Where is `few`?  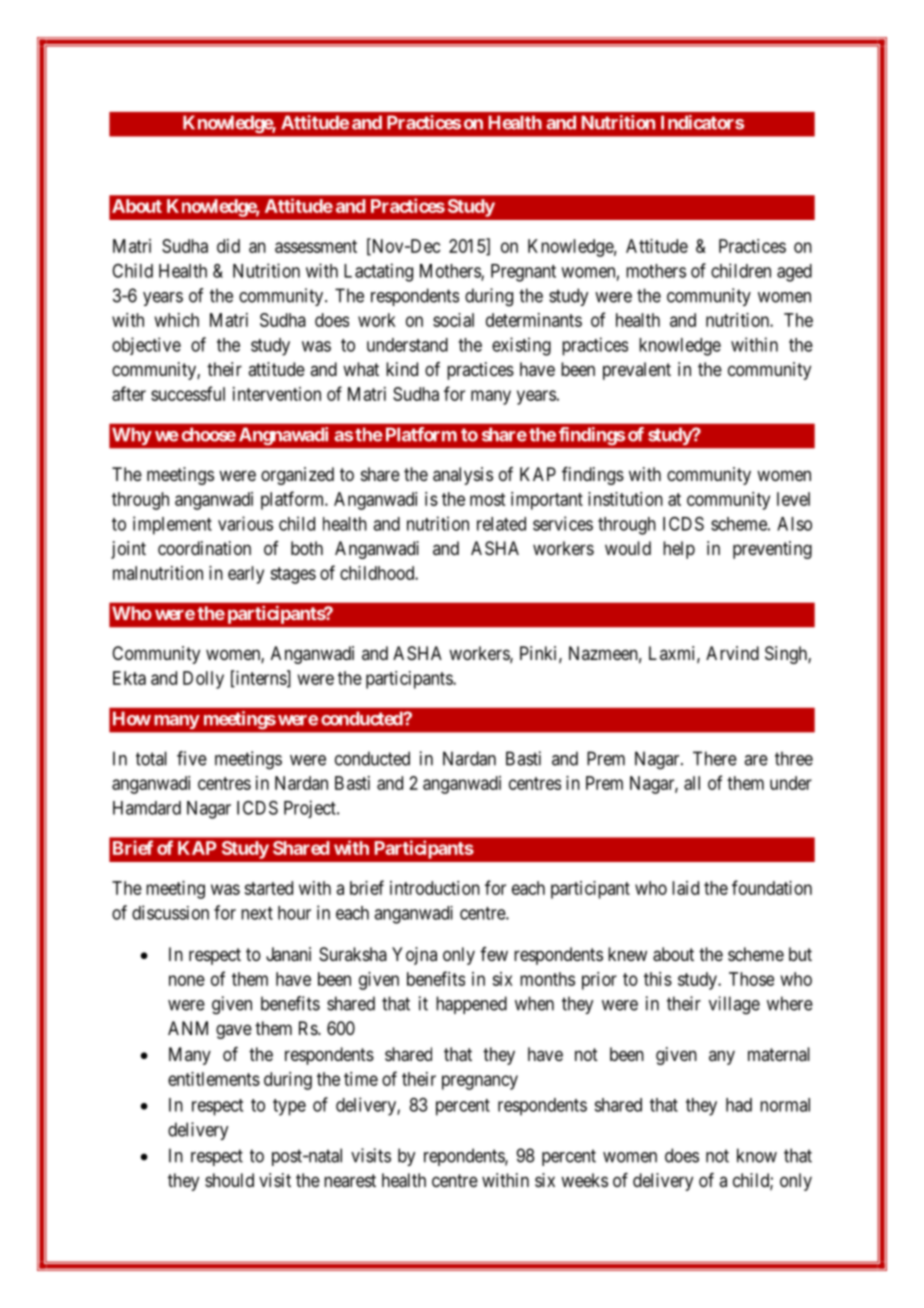 few is located at coordinates (494, 954).
